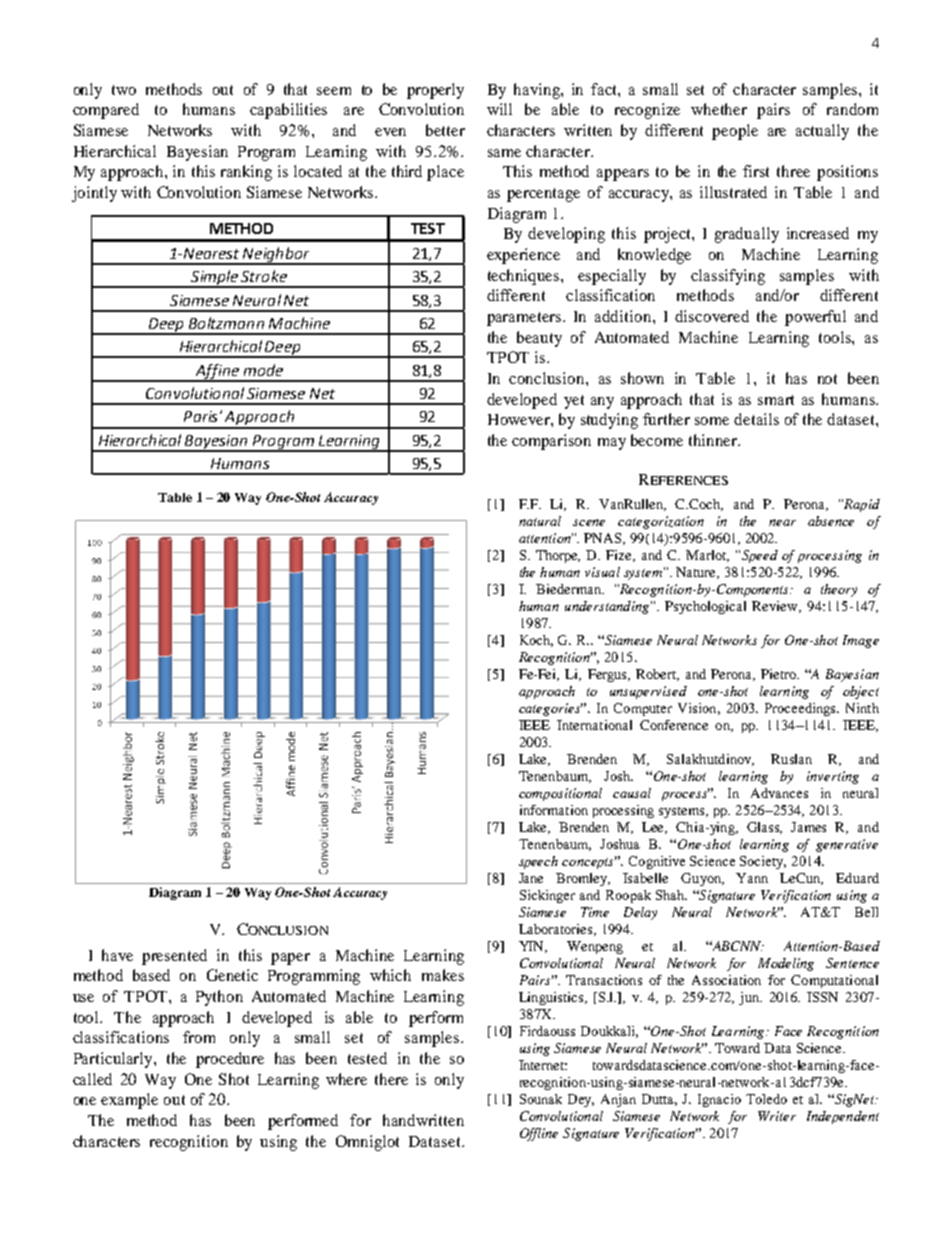 The width and height of the screenshot is (952, 1233). I want to click on Writer, so click(777, 1116).
